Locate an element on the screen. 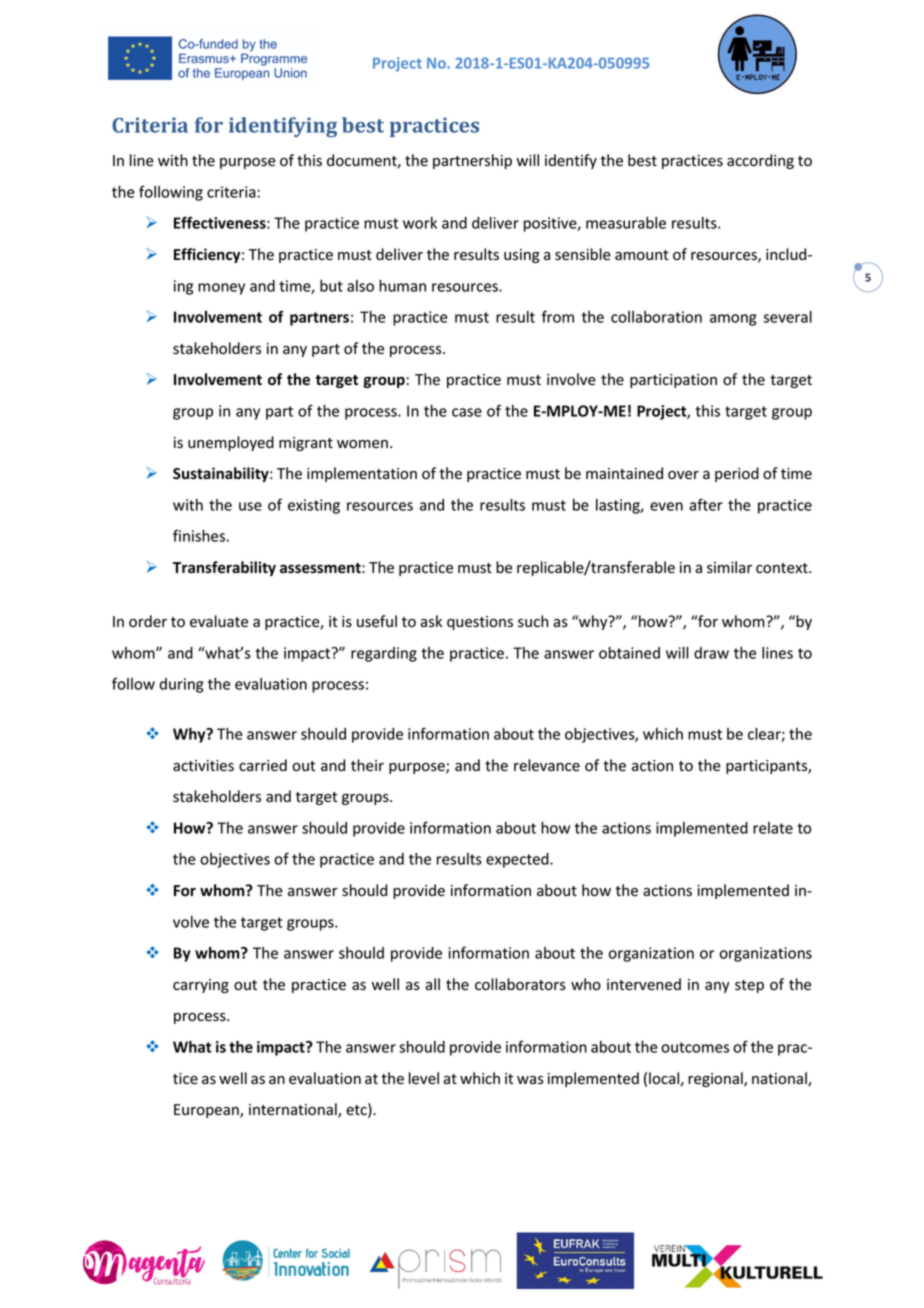 The image size is (924, 1308). case is located at coordinates (467, 412).
